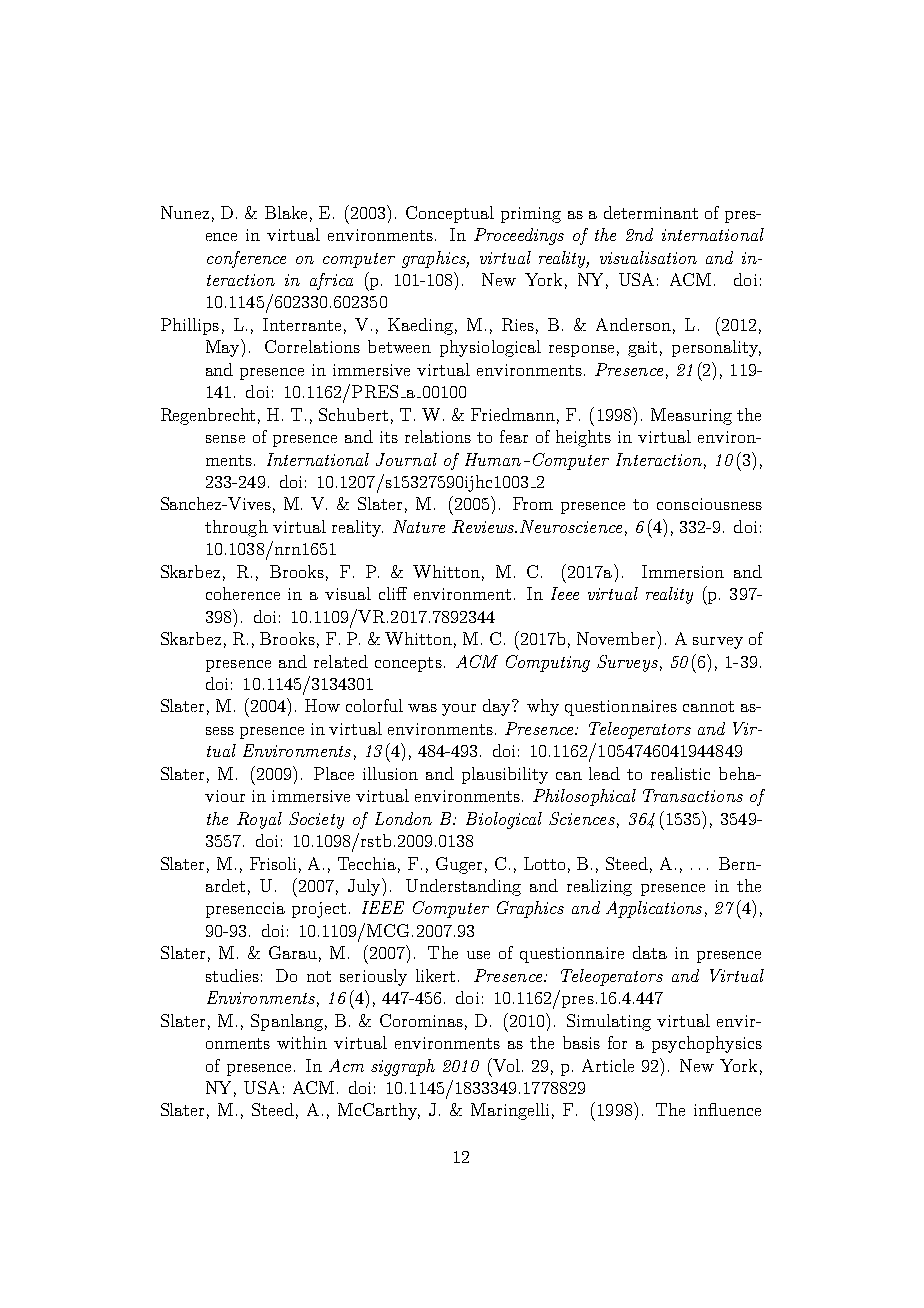 The width and height of the document is (924, 1308). I want to click on Blake, so click(286, 212).
